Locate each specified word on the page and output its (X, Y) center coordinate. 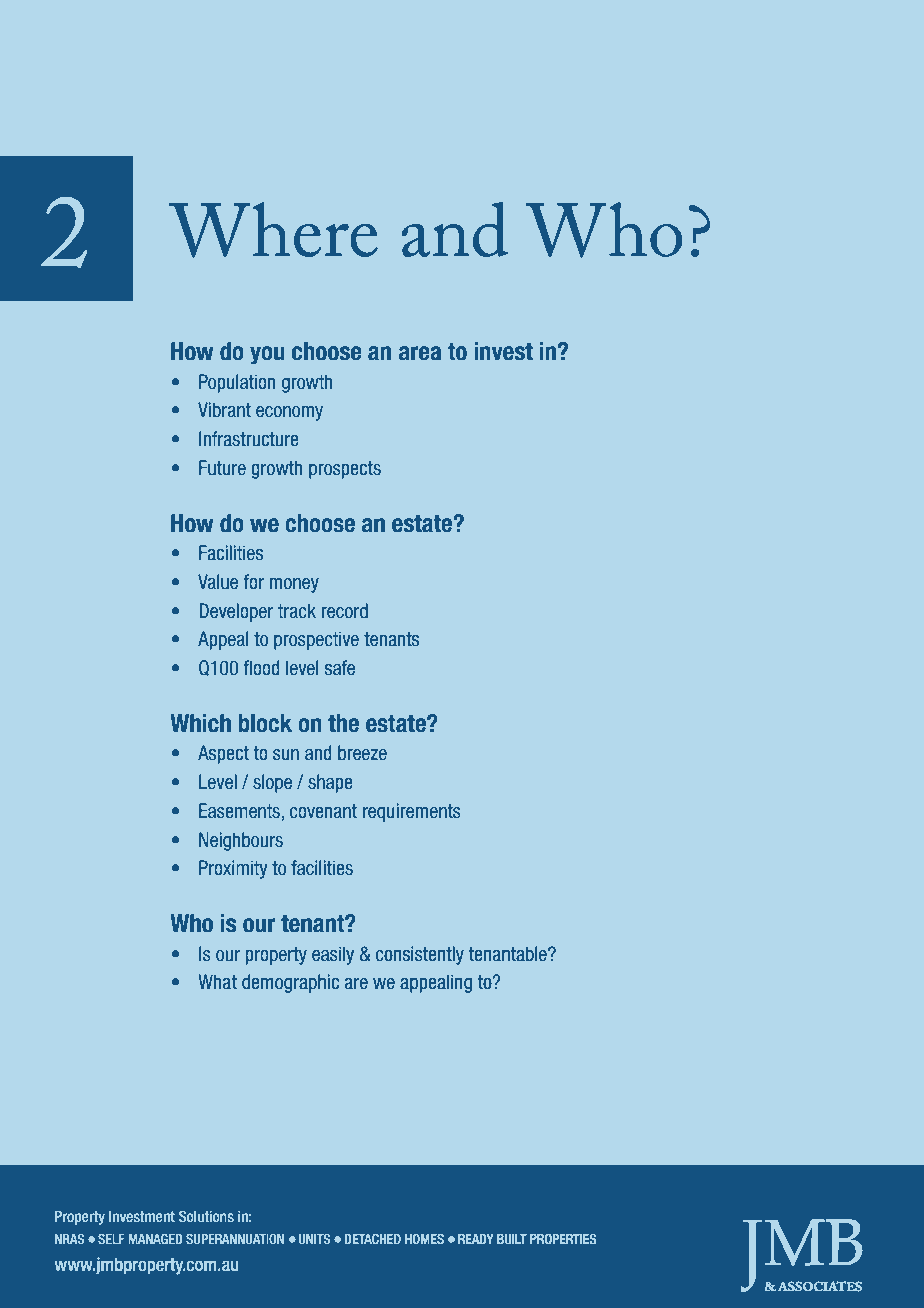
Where (273, 230)
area (420, 353)
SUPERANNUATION (235, 1239)
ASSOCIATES (820, 1286)
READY (476, 1239)
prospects (345, 470)
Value (218, 581)
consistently (420, 955)
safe (340, 667)
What (217, 981)
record (345, 610)
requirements (412, 812)
